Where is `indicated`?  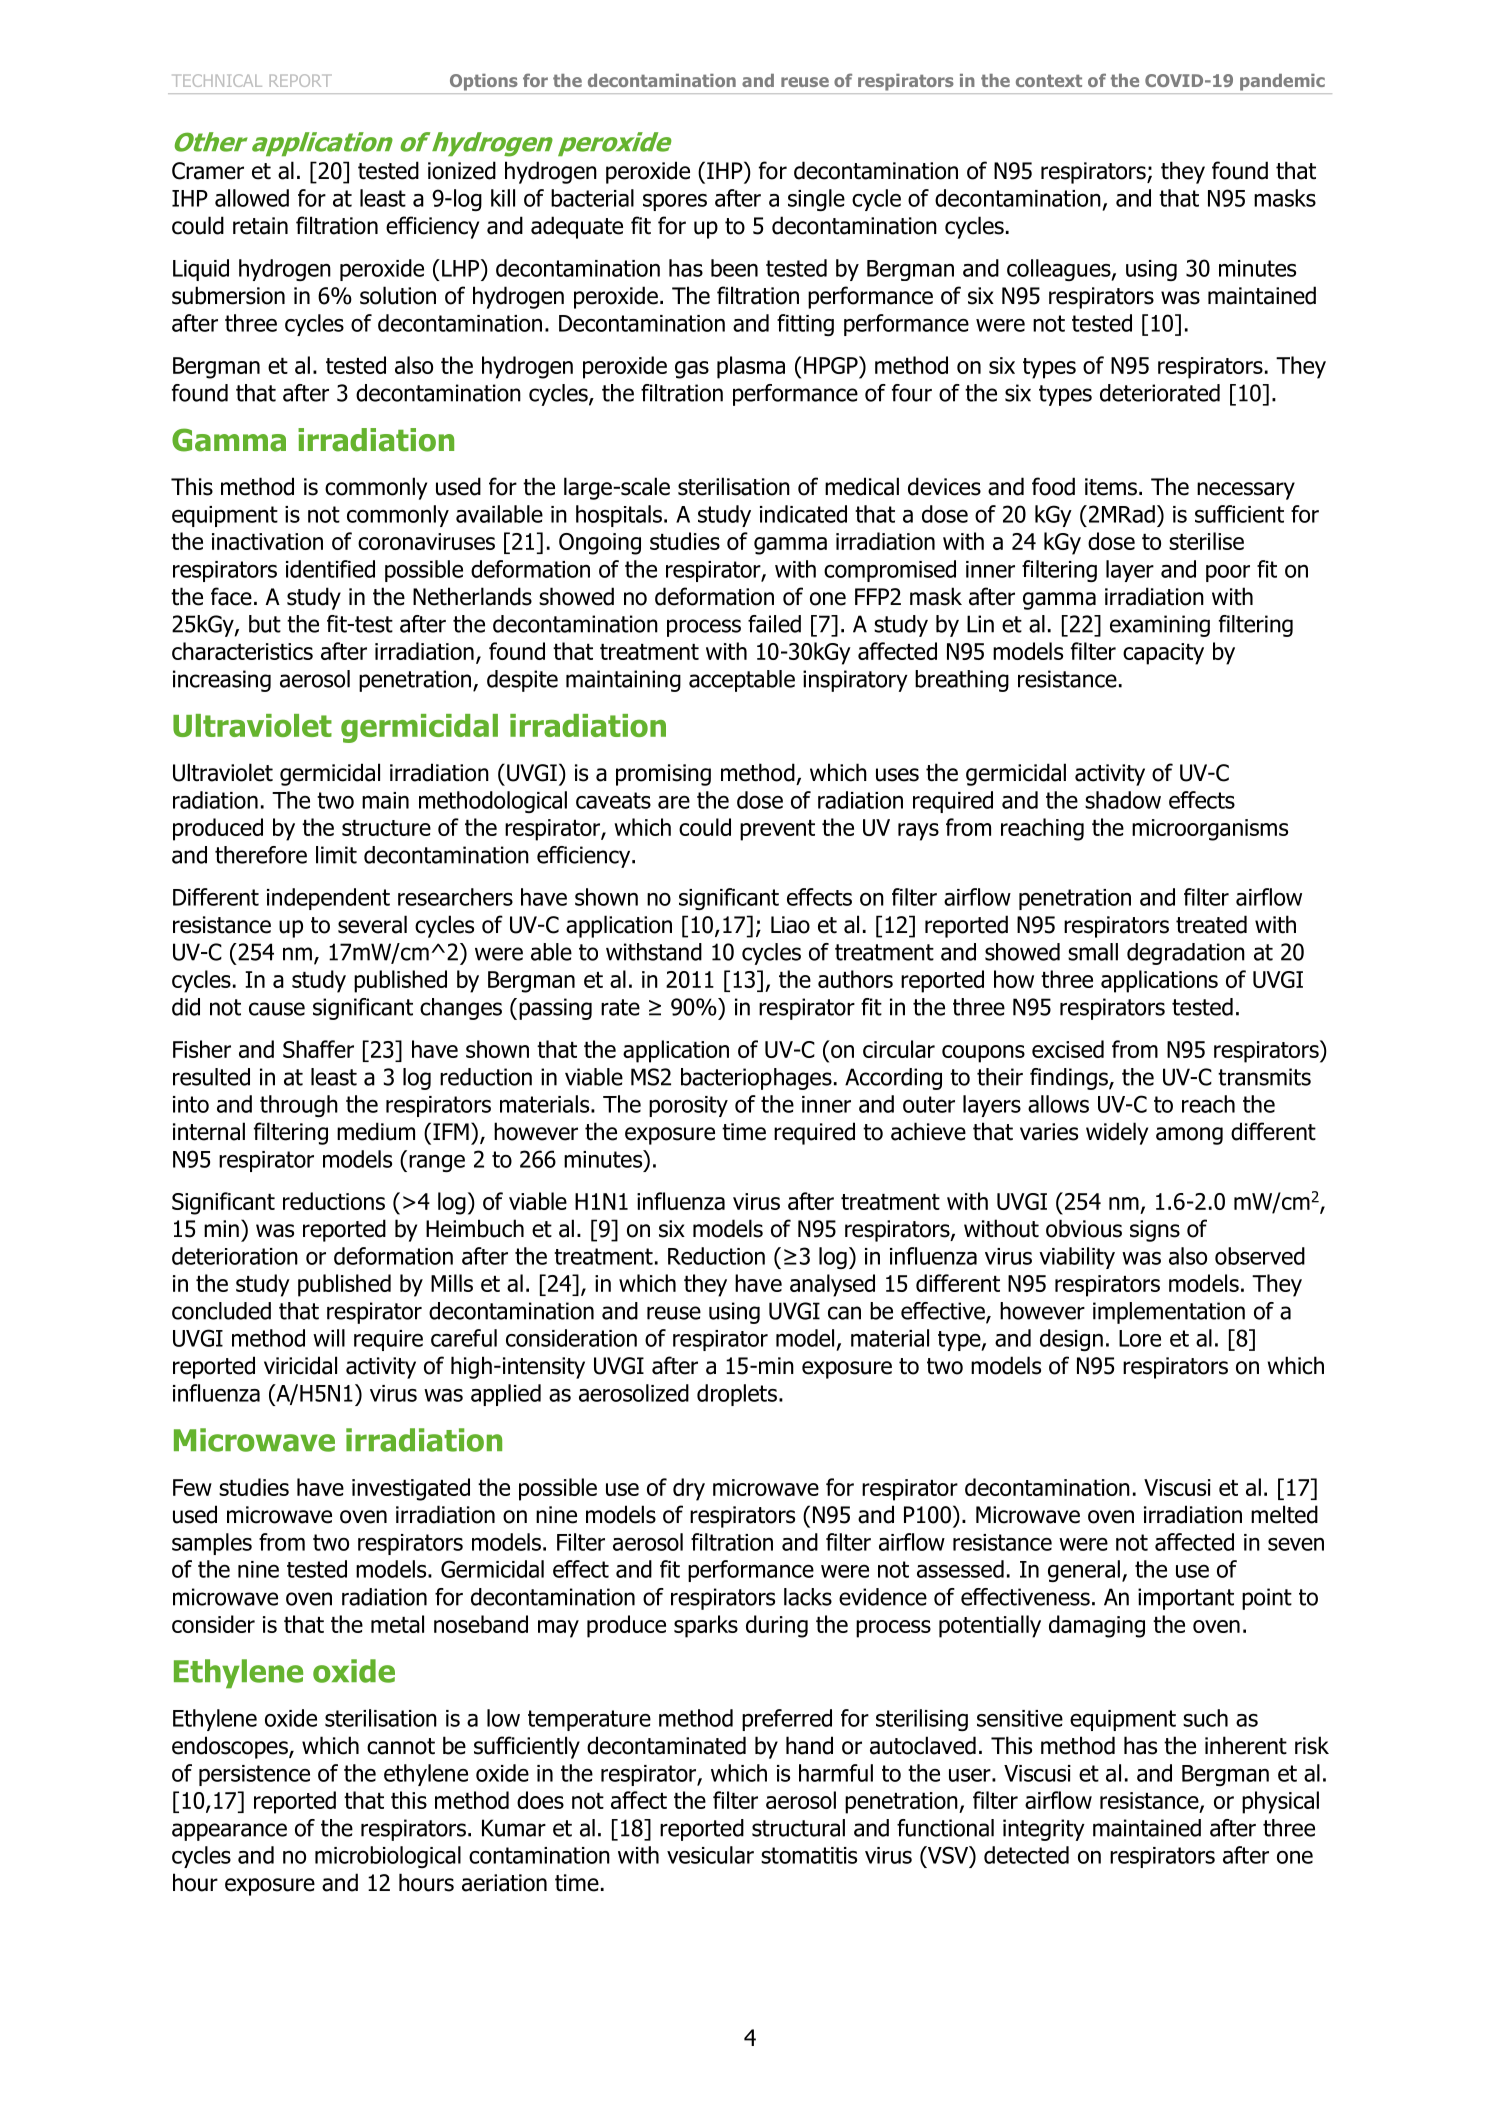 indicated is located at coordinates (803, 514).
